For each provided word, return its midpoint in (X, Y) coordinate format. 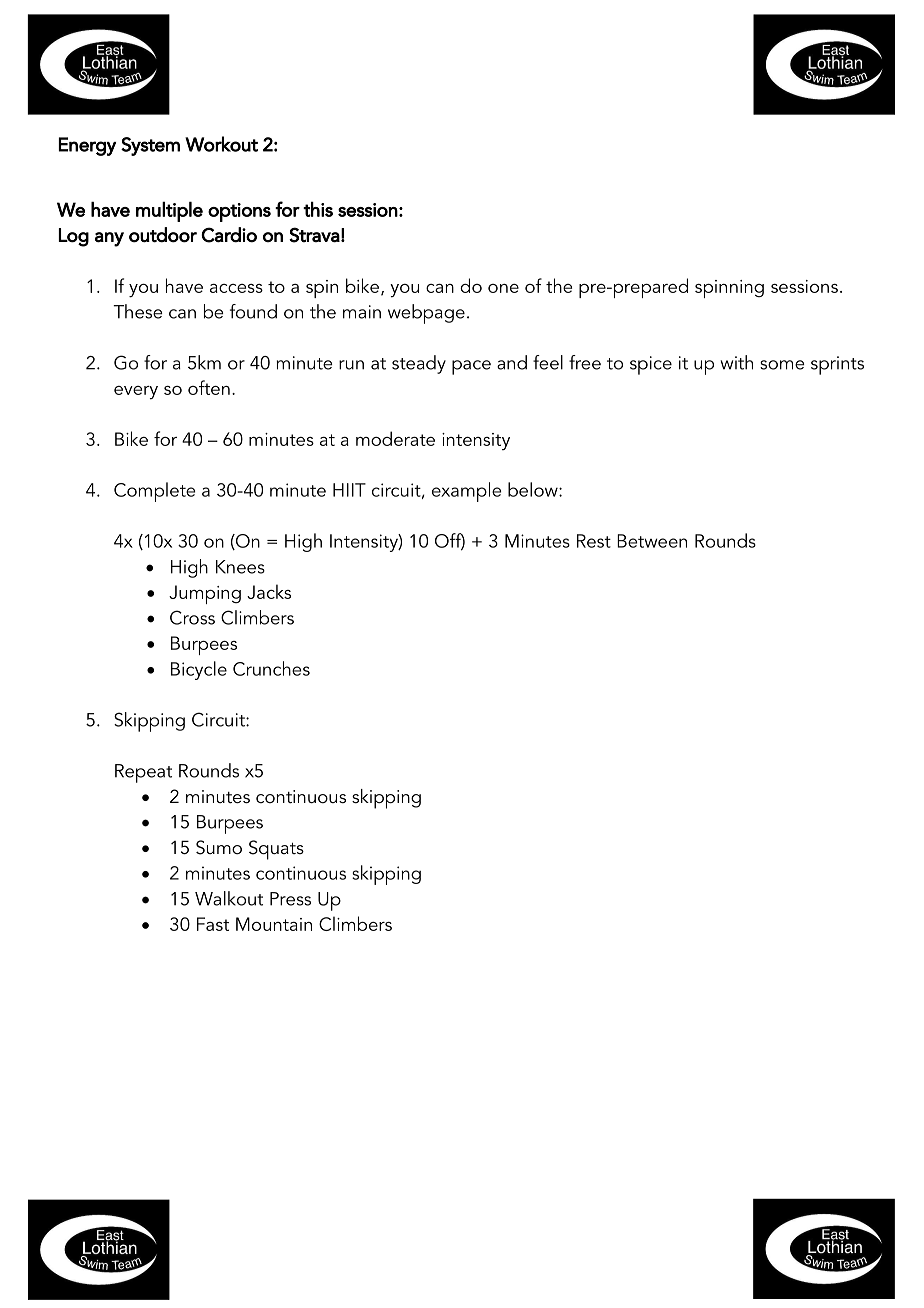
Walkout (229, 898)
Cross (192, 617)
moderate (395, 438)
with (736, 362)
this (318, 209)
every (136, 393)
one (503, 288)
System (150, 146)
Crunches (271, 668)
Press (290, 899)
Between (652, 541)
